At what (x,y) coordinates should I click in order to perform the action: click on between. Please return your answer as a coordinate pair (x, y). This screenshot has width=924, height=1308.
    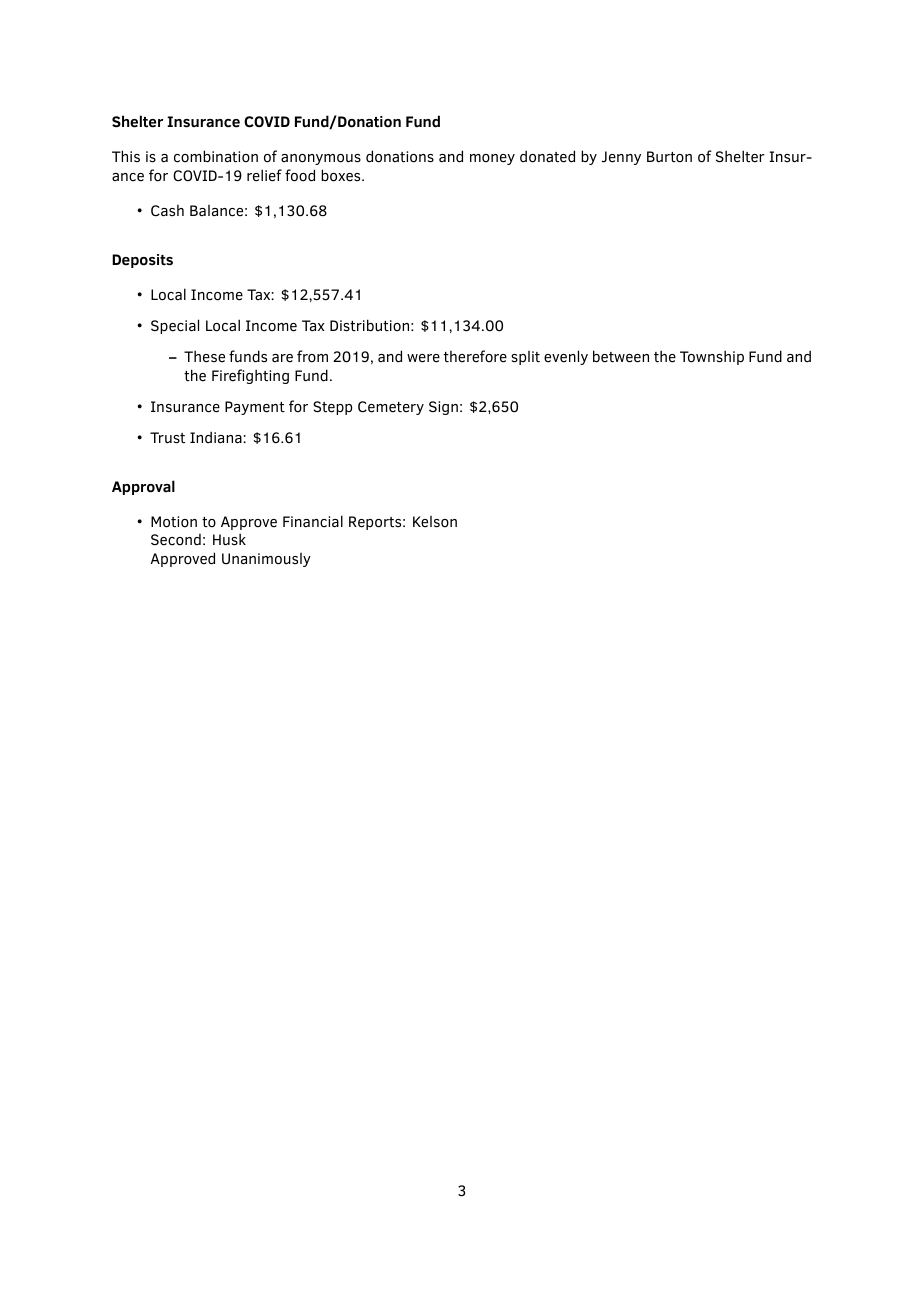
    Looking at the image, I should click on (621, 356).
